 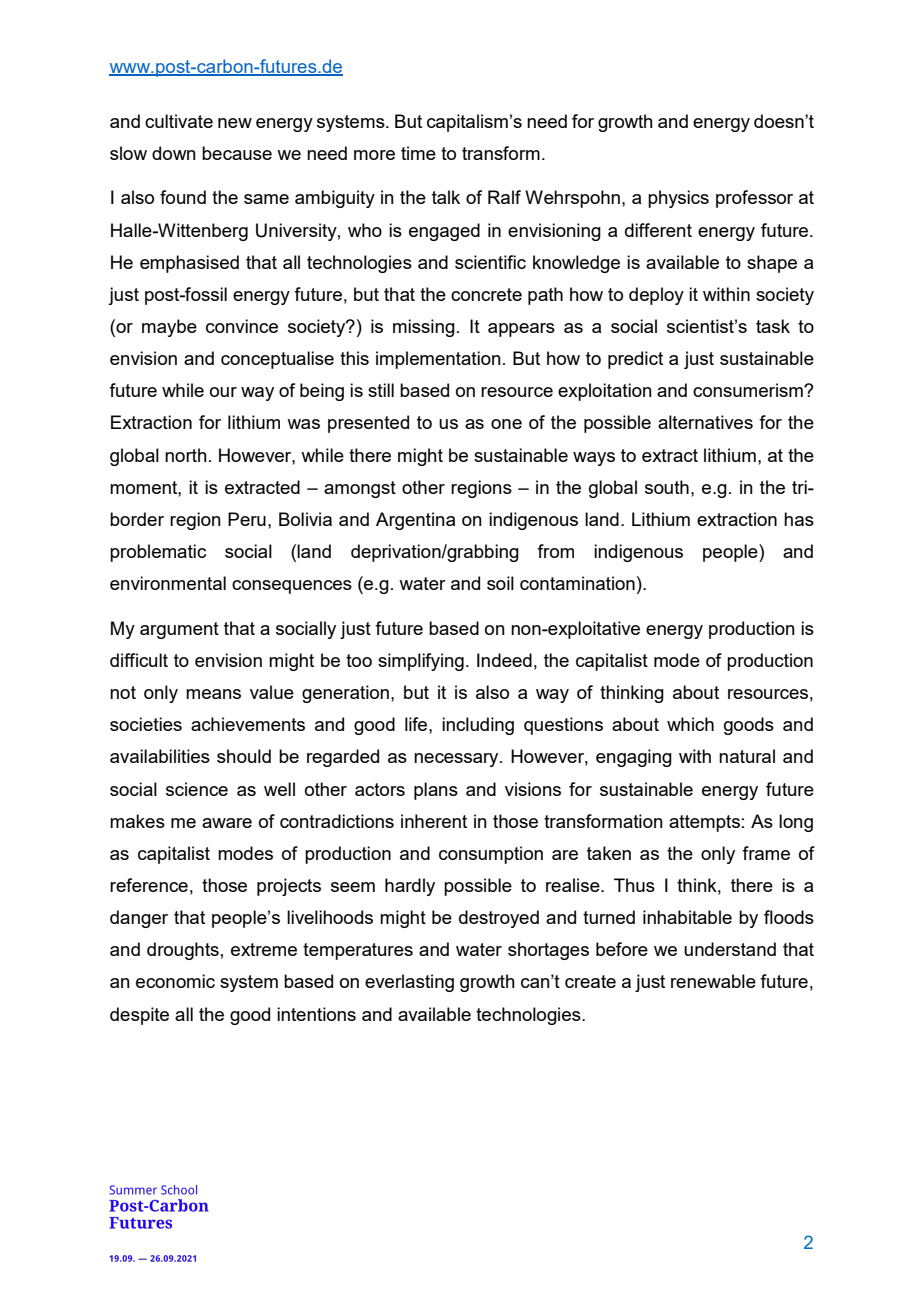 What do you see at coordinates (175, 981) in the screenshot?
I see `economic` at bounding box center [175, 981].
